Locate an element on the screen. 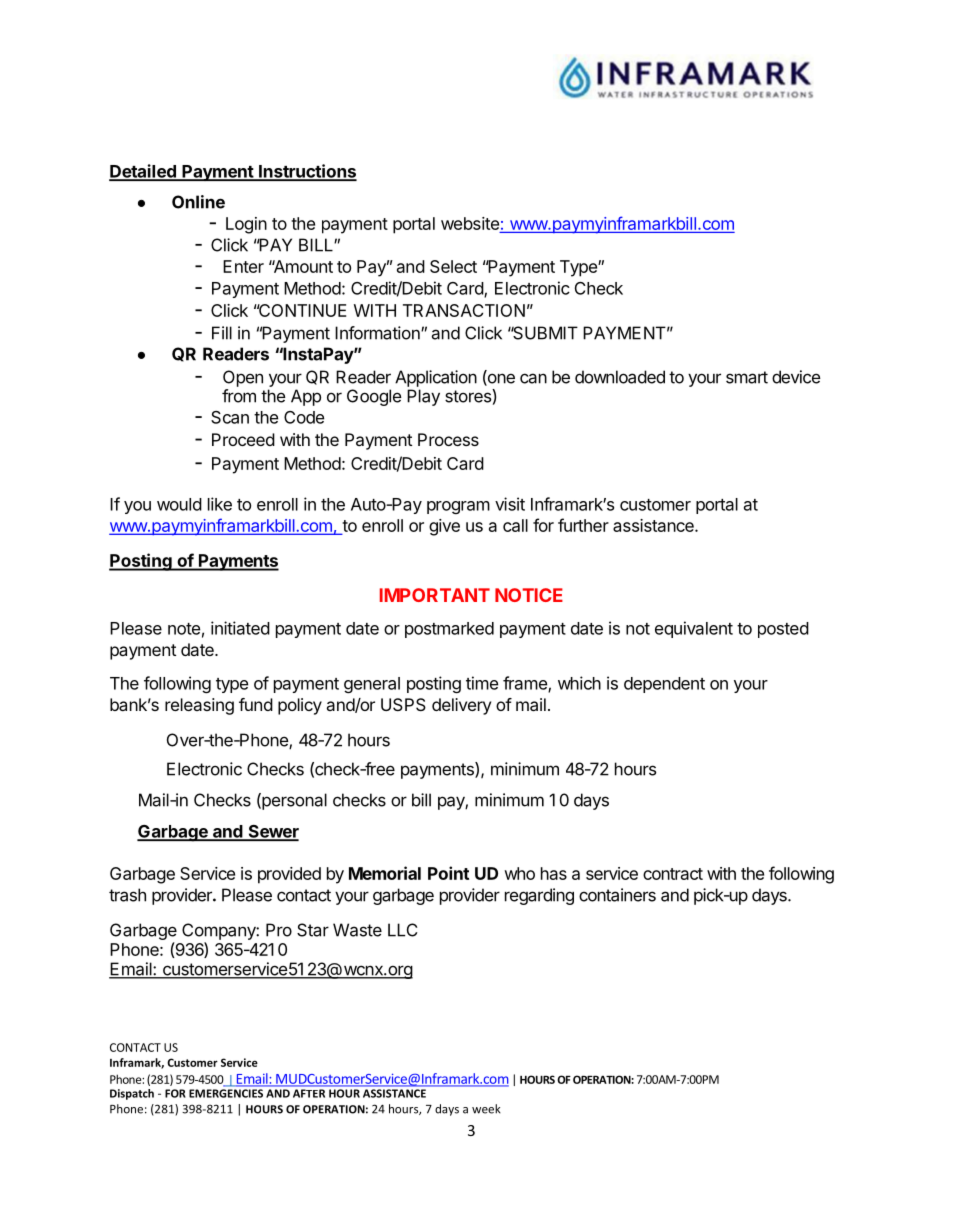 This screenshot has height=1232, width=959. containers is located at coordinates (617, 895).
